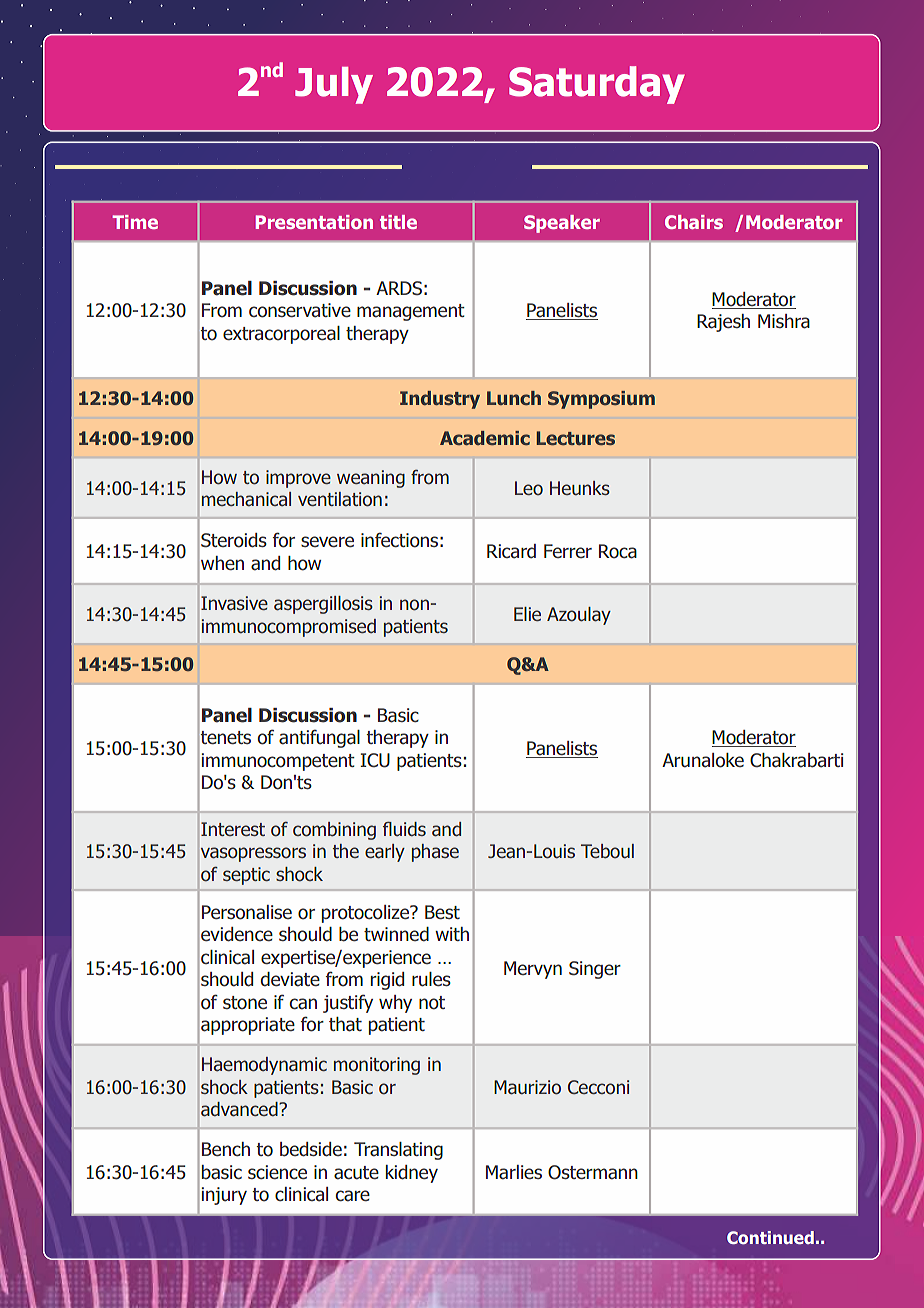  Describe the element at coordinates (597, 85) in the screenshot. I see `Saturday` at that location.
